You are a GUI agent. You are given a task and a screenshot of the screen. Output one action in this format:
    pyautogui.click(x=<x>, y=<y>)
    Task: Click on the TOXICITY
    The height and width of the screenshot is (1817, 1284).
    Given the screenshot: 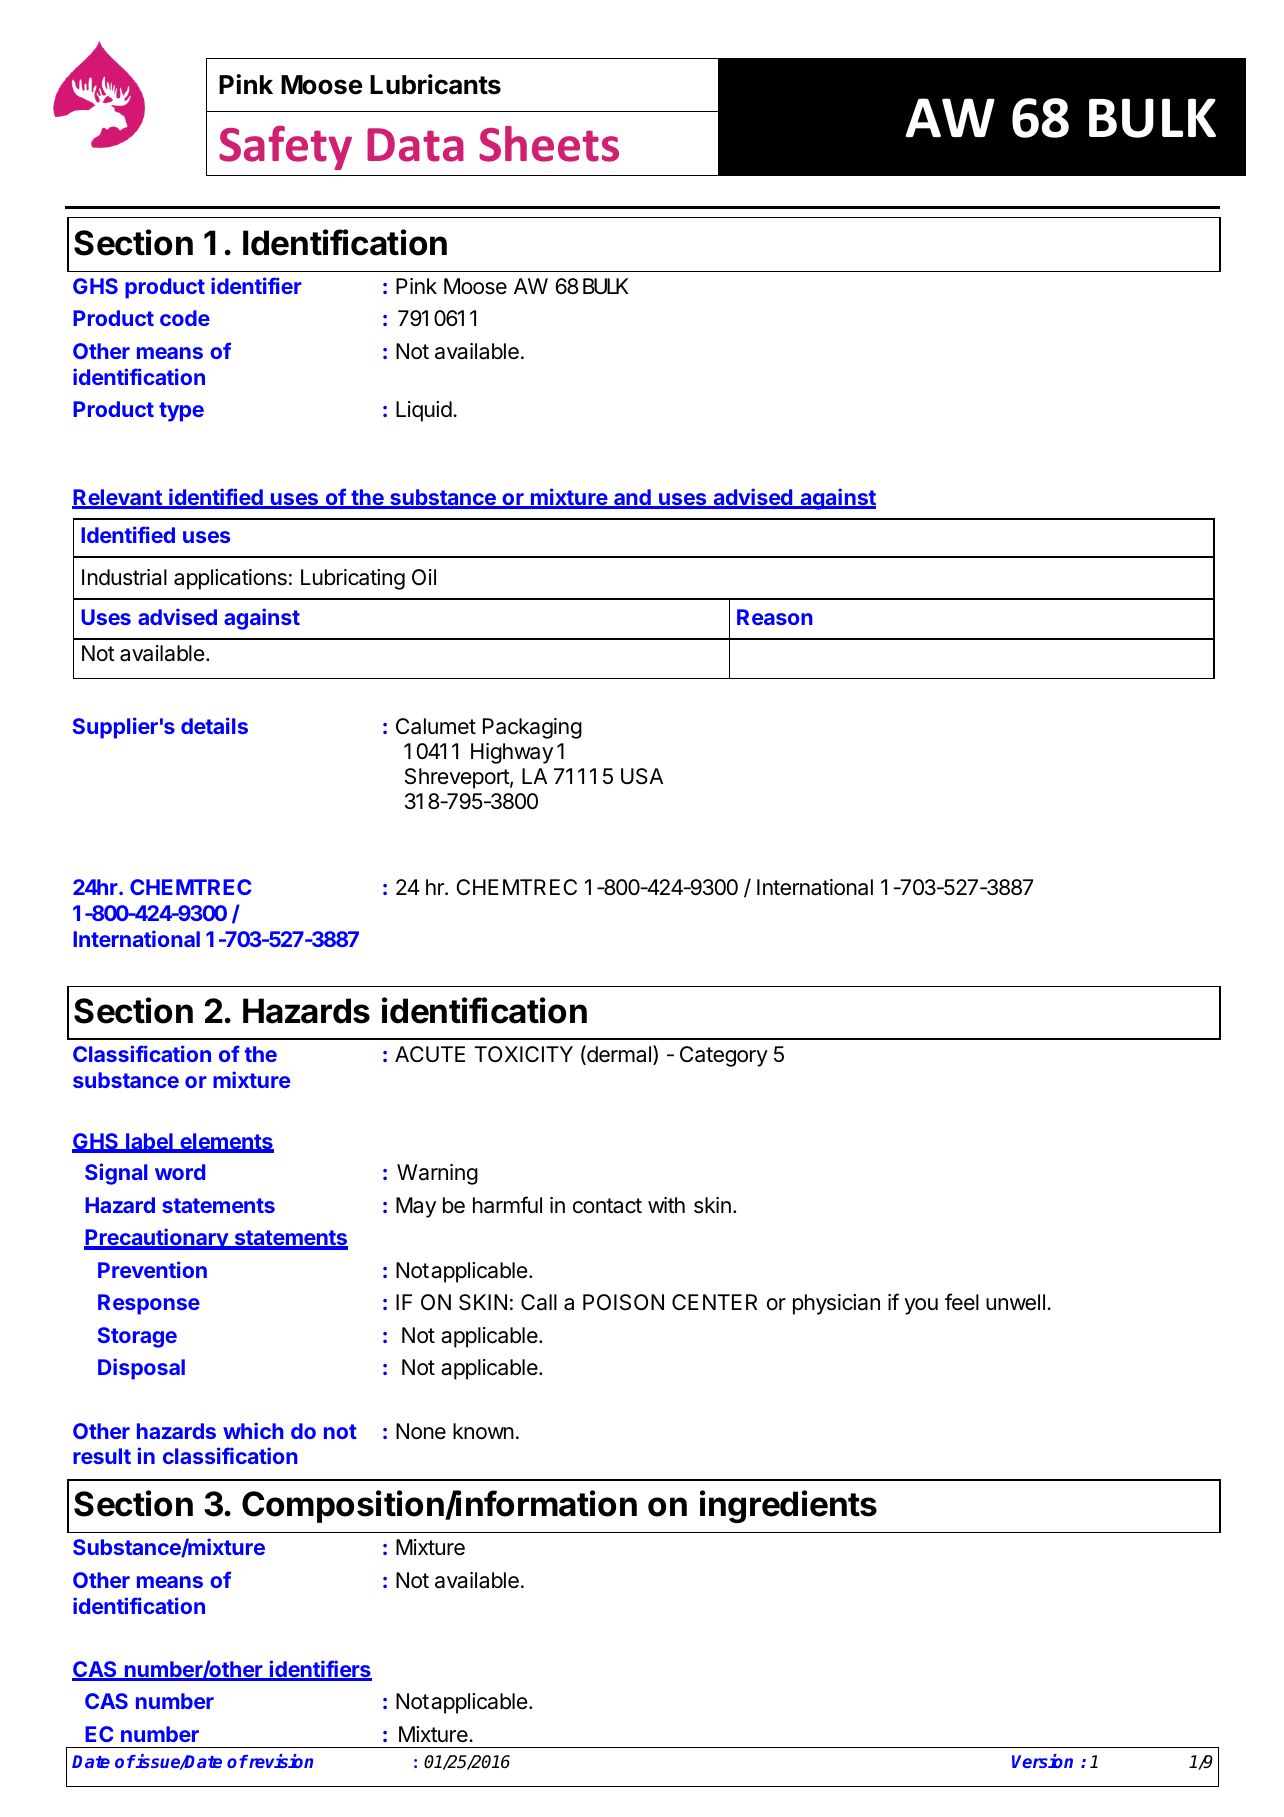 What is the action you would take?
    pyautogui.click(x=523, y=1054)
